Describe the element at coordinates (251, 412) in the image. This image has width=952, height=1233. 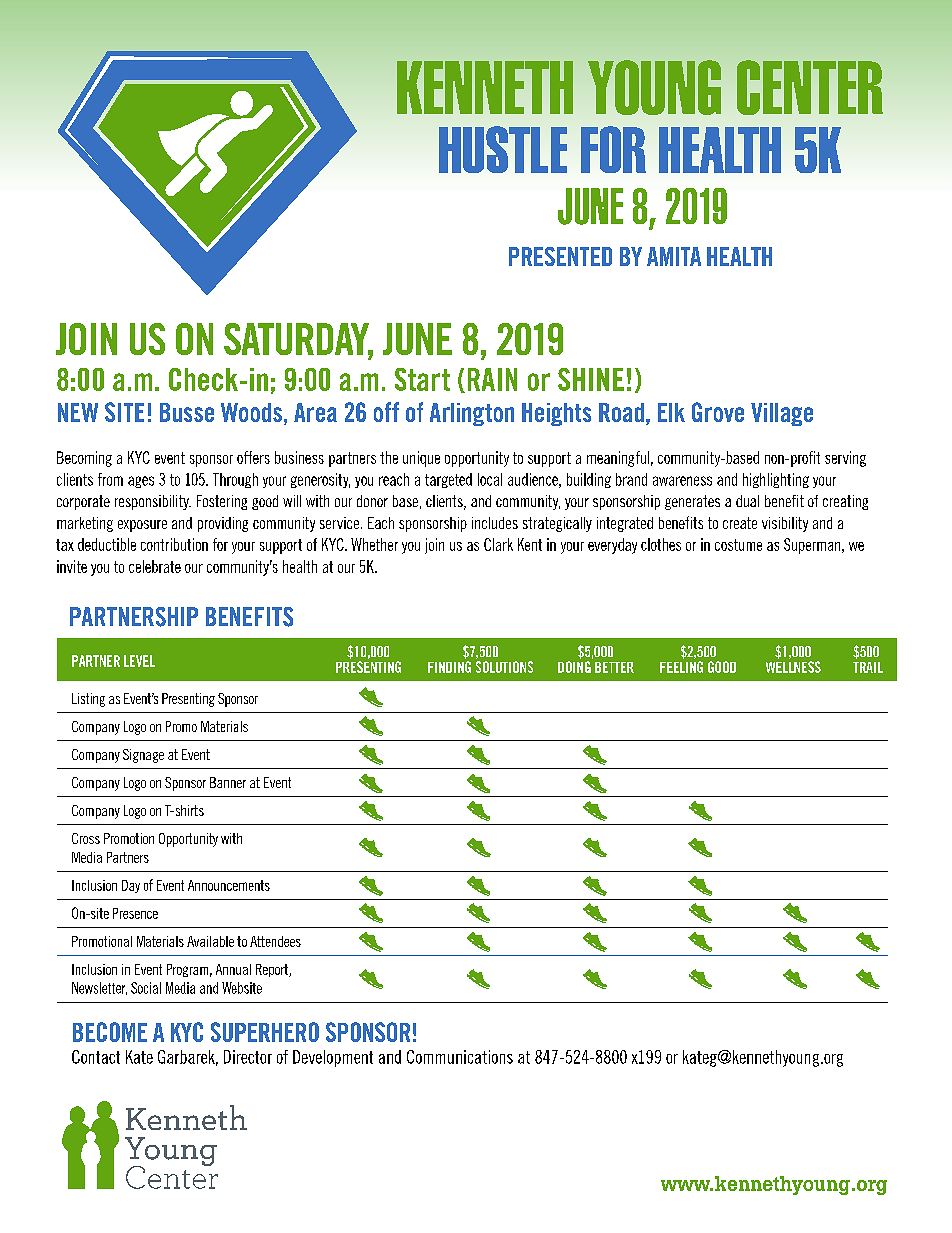
I see `Woods` at that location.
